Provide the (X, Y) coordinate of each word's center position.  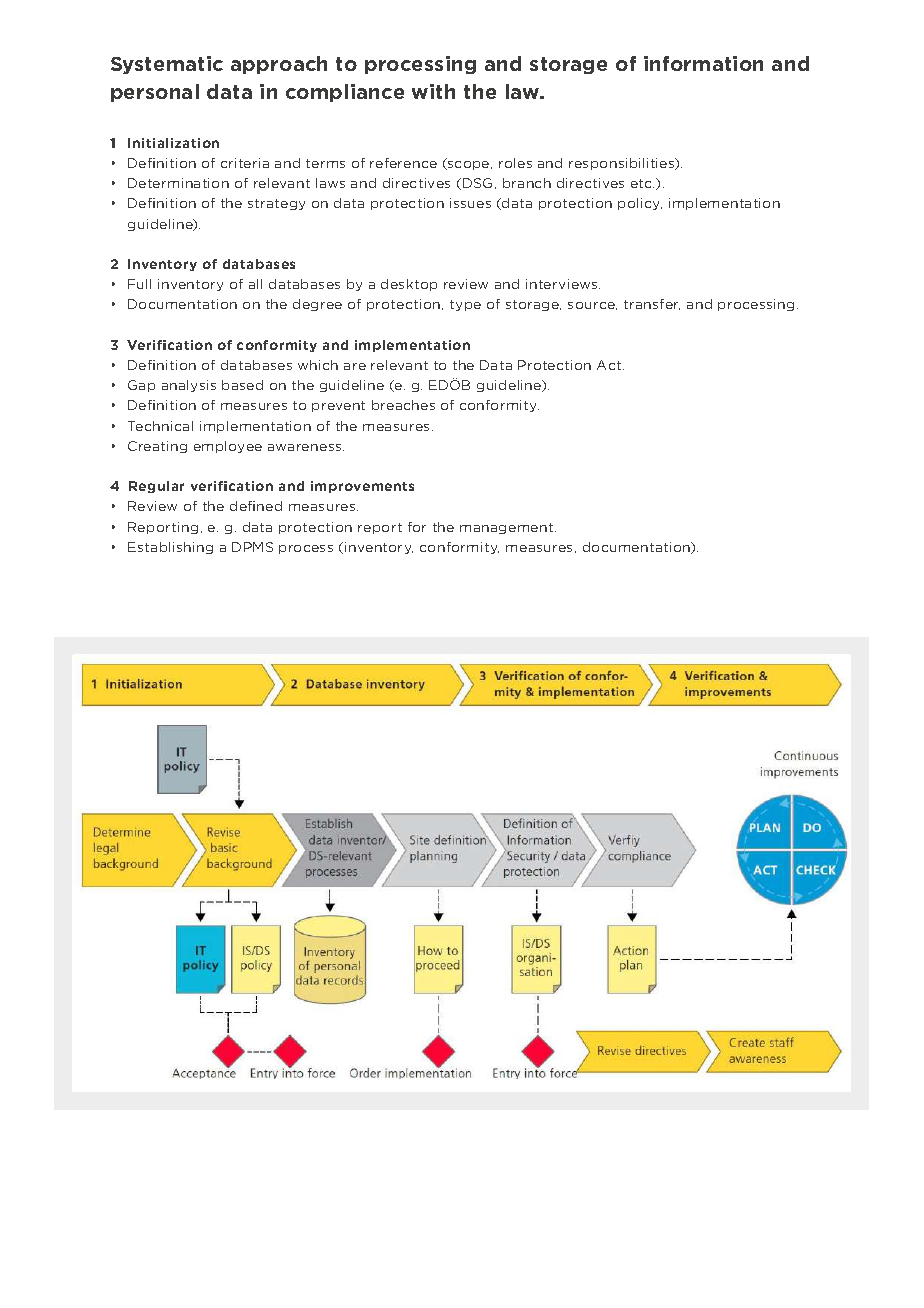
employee (228, 447)
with (433, 91)
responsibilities (623, 164)
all (255, 284)
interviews (563, 284)
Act (610, 365)
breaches (403, 405)
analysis (189, 386)
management (508, 528)
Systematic (167, 65)
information (703, 63)
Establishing (170, 548)
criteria (245, 163)
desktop (409, 285)
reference (403, 163)
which (318, 365)
